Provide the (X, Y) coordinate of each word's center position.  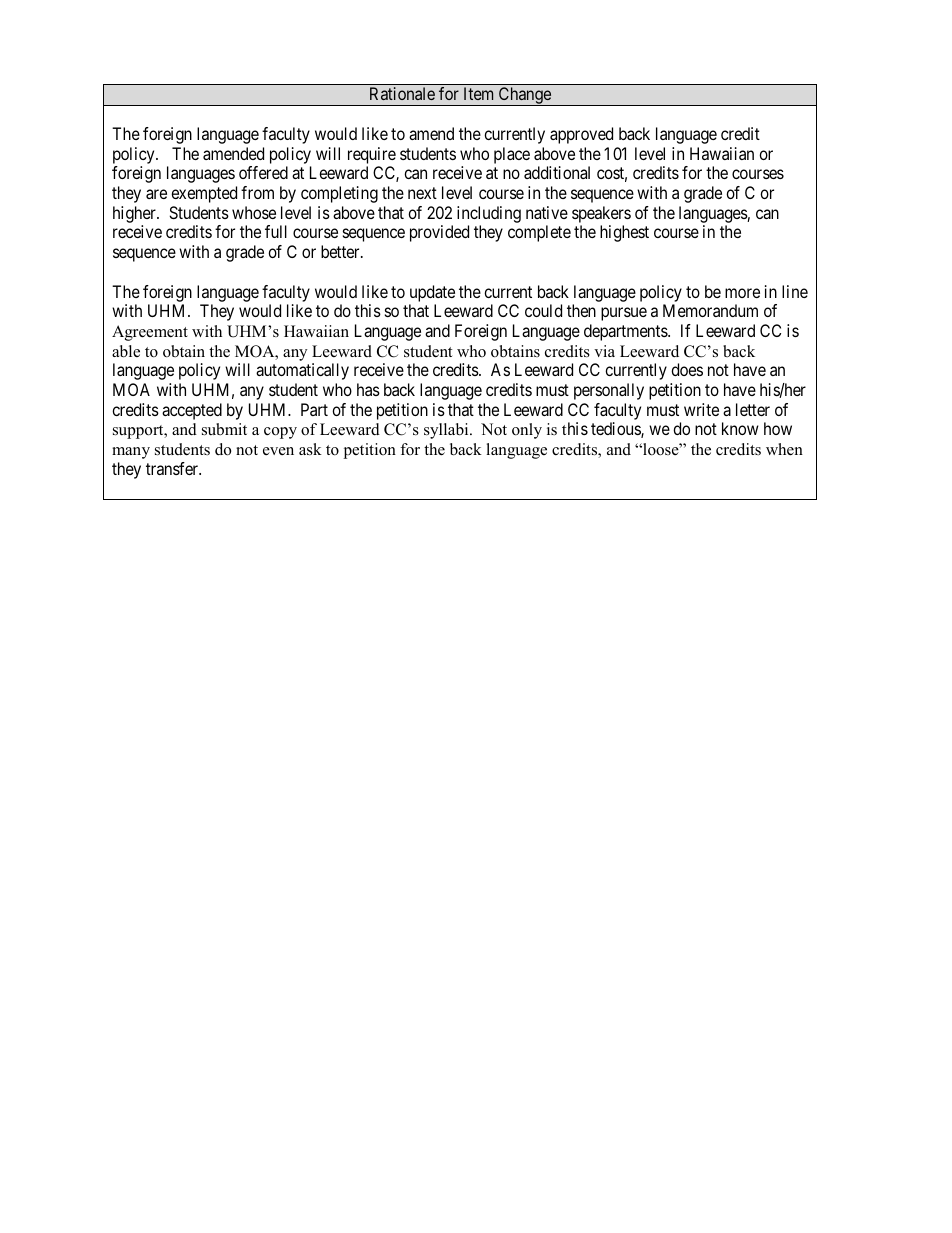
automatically (302, 371)
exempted (204, 194)
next (422, 193)
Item (478, 93)
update (432, 293)
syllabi (447, 431)
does (687, 369)
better (341, 251)
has (368, 389)
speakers (601, 216)
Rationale (402, 93)
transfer (173, 468)
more (742, 293)
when (784, 449)
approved (581, 135)
